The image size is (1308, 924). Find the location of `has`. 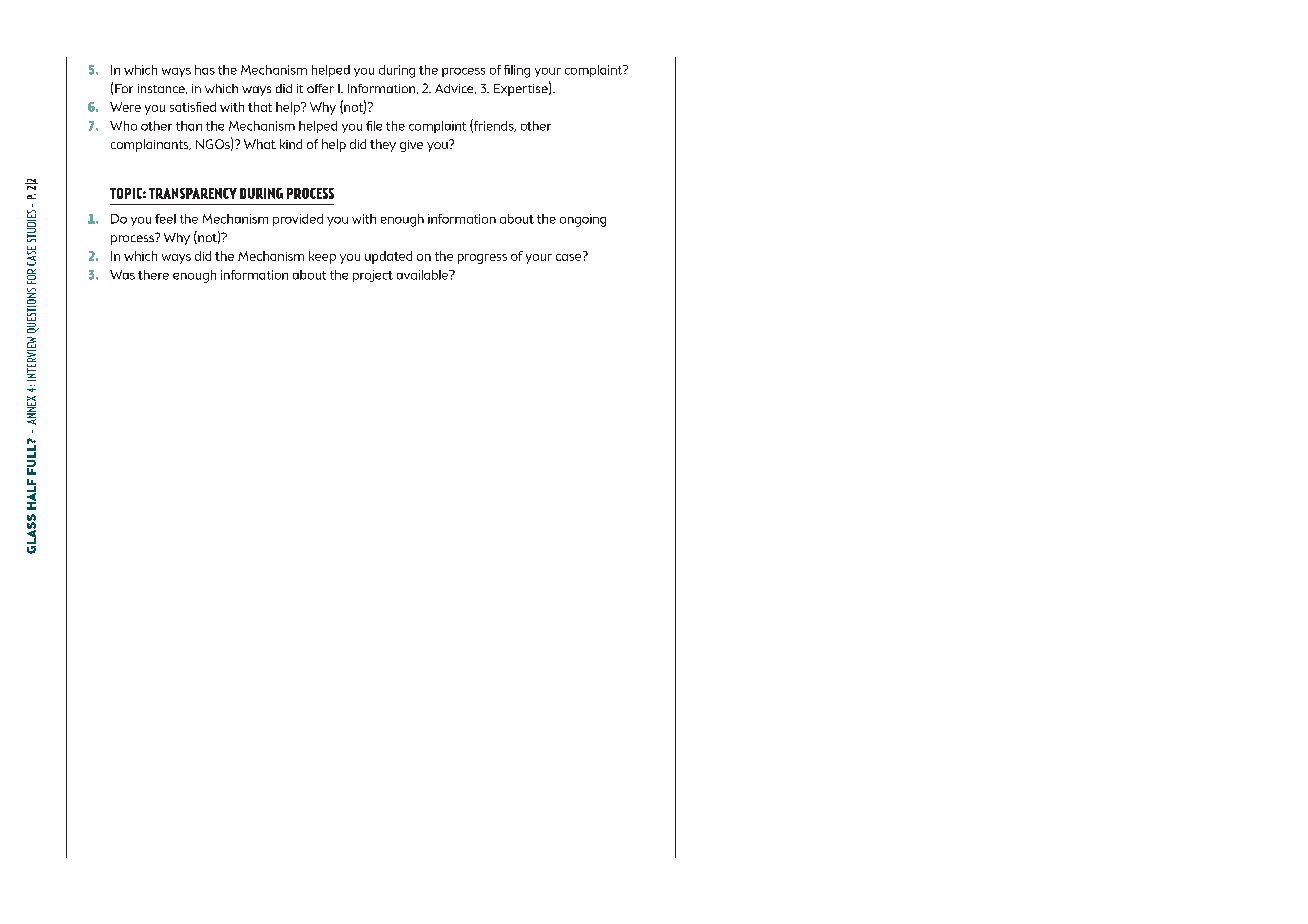

has is located at coordinates (205, 70).
